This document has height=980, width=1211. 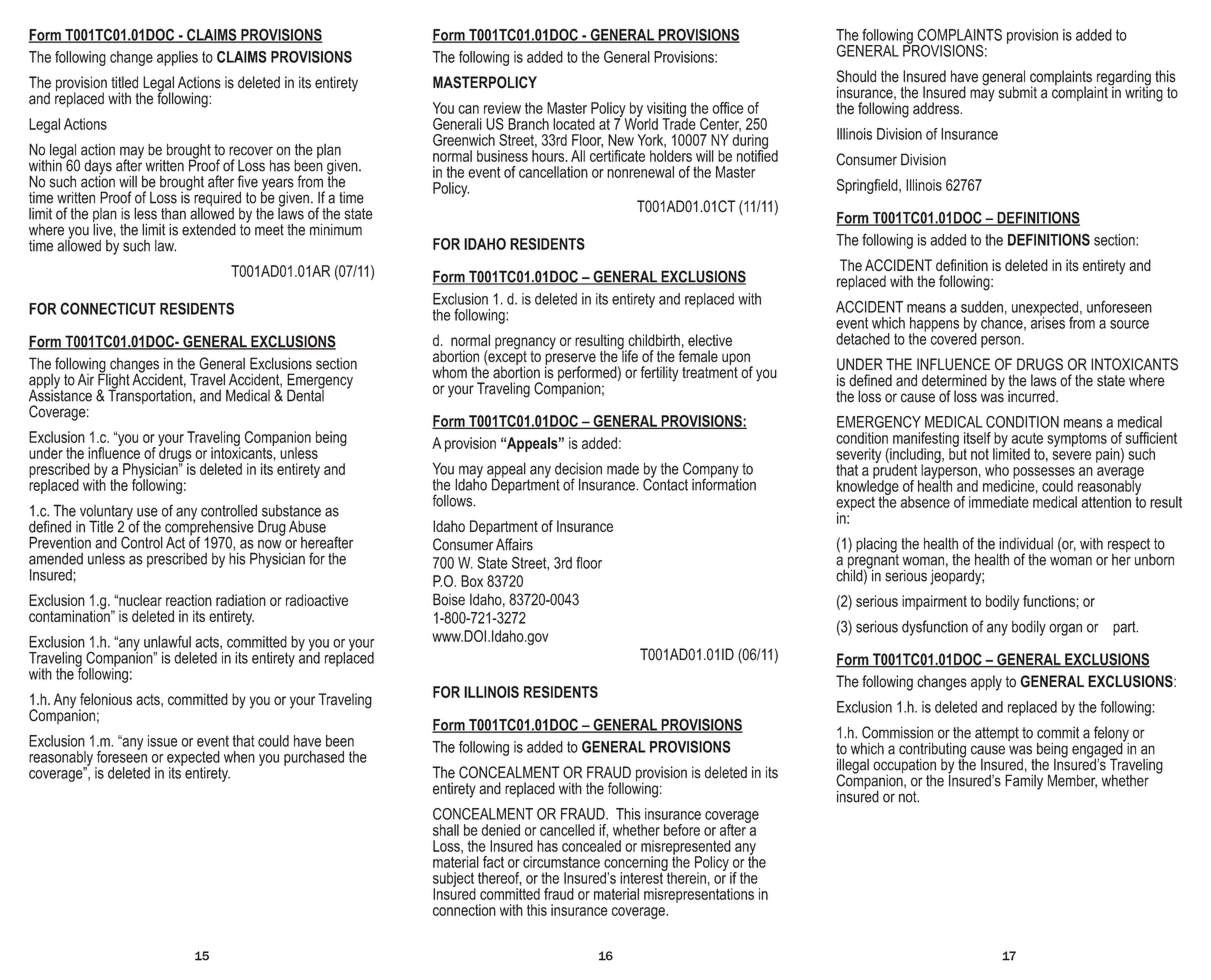 What do you see at coordinates (1018, 92) in the document?
I see `submit` at bounding box center [1018, 92].
